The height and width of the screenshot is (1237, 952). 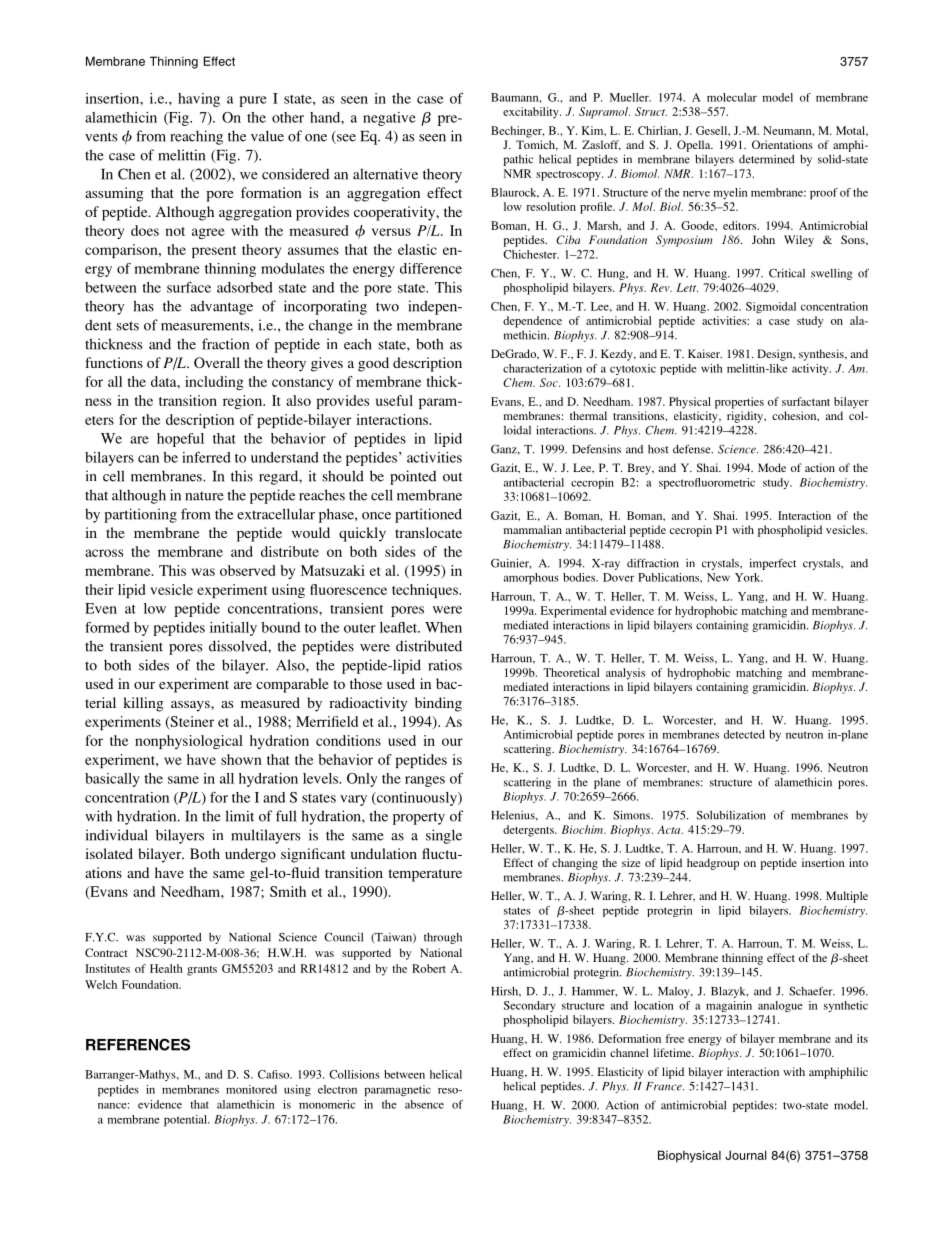 What do you see at coordinates (744, 734) in the screenshot?
I see `detected` at bounding box center [744, 734].
